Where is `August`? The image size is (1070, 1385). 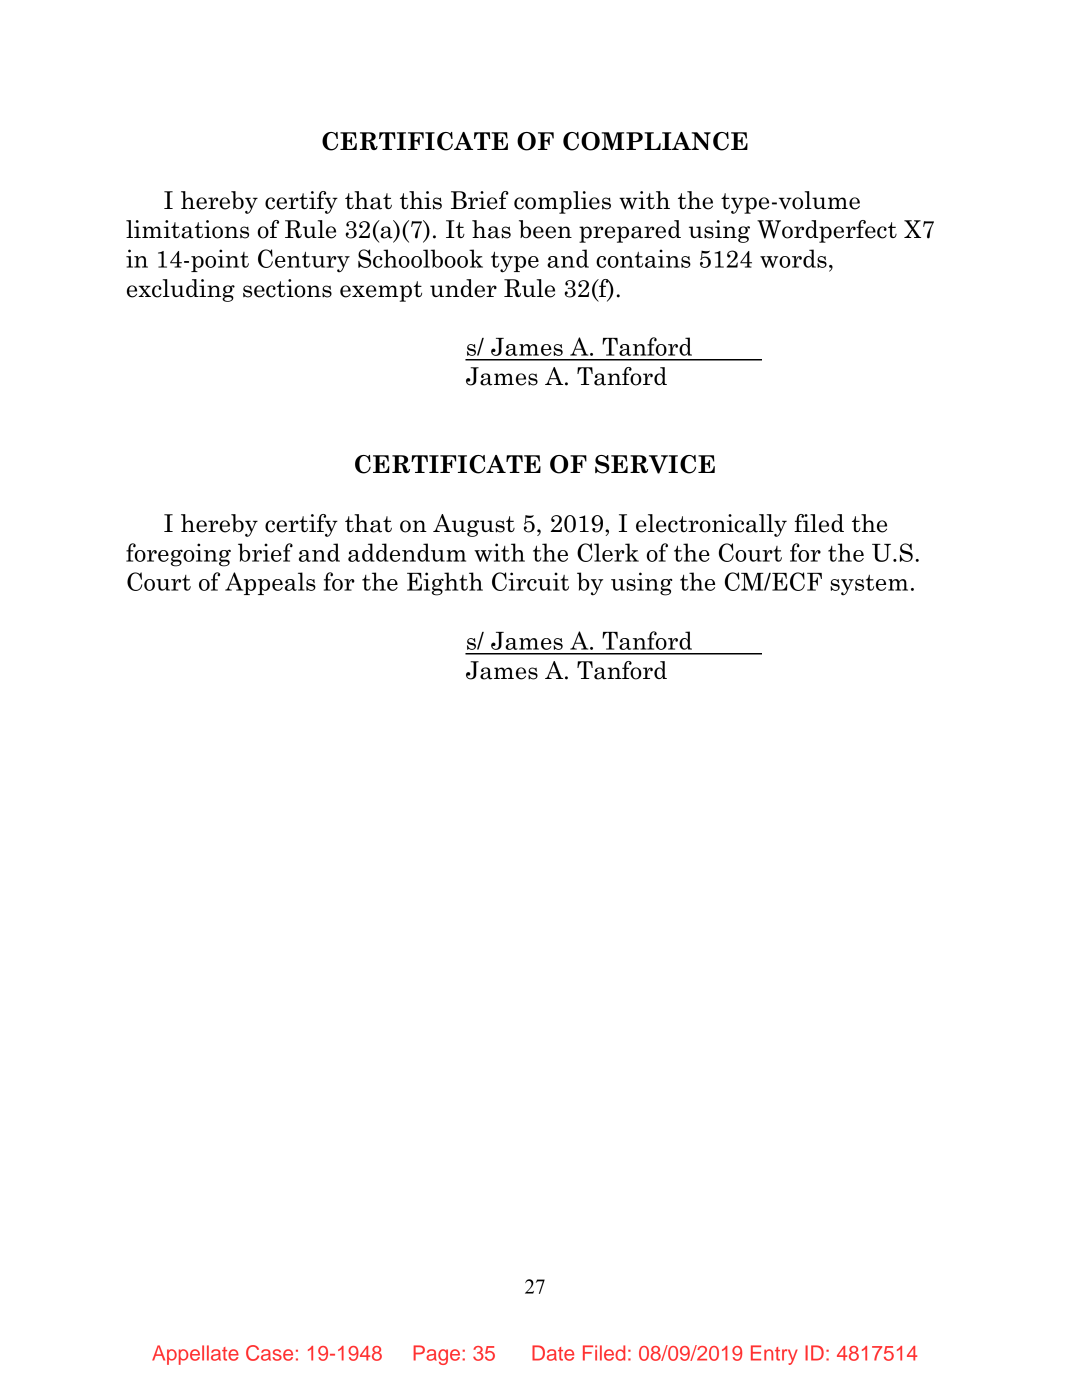 August is located at coordinates (474, 525).
